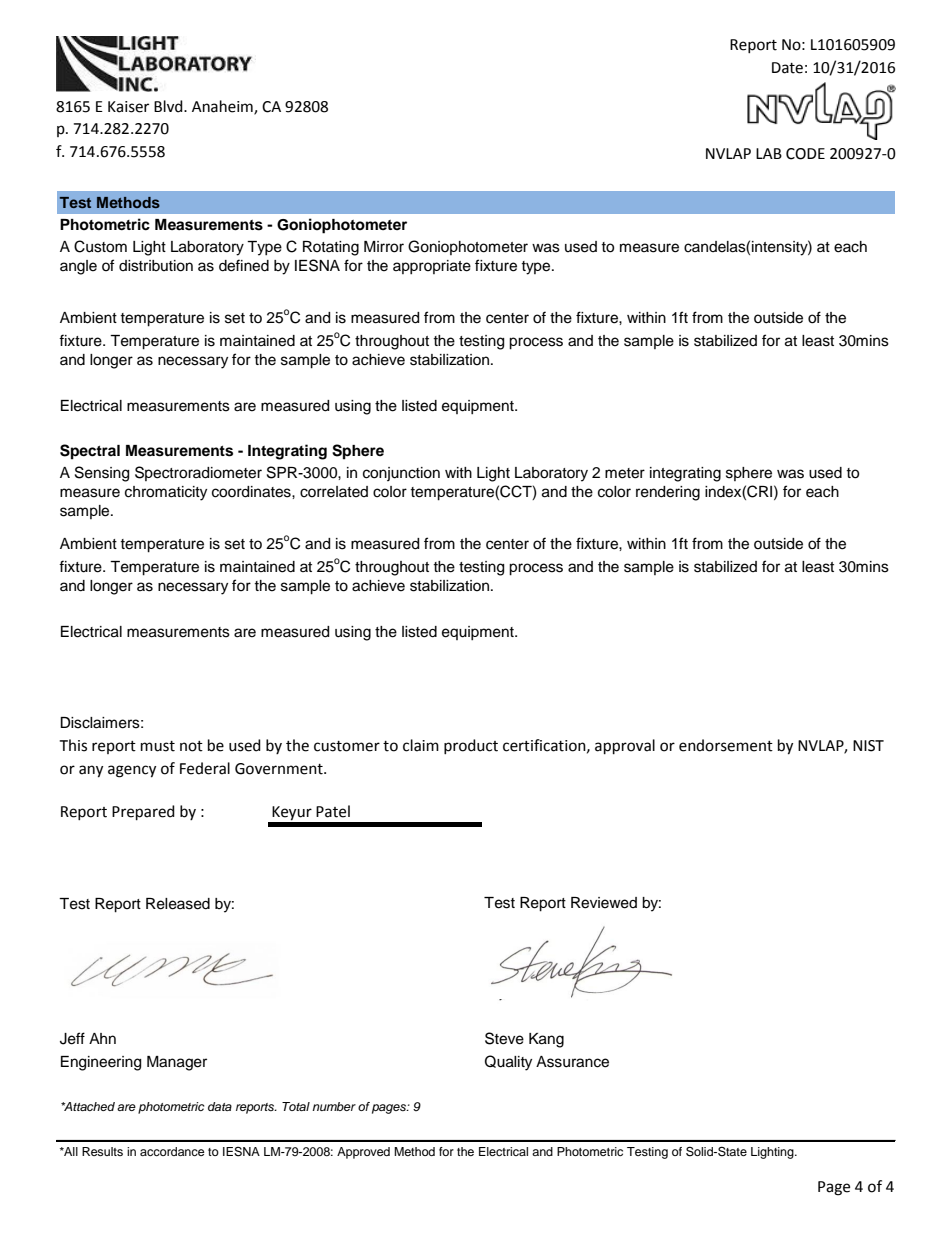 The width and height of the page is (952, 1233). What do you see at coordinates (169, 106) in the page?
I see `Blvd` at bounding box center [169, 106].
